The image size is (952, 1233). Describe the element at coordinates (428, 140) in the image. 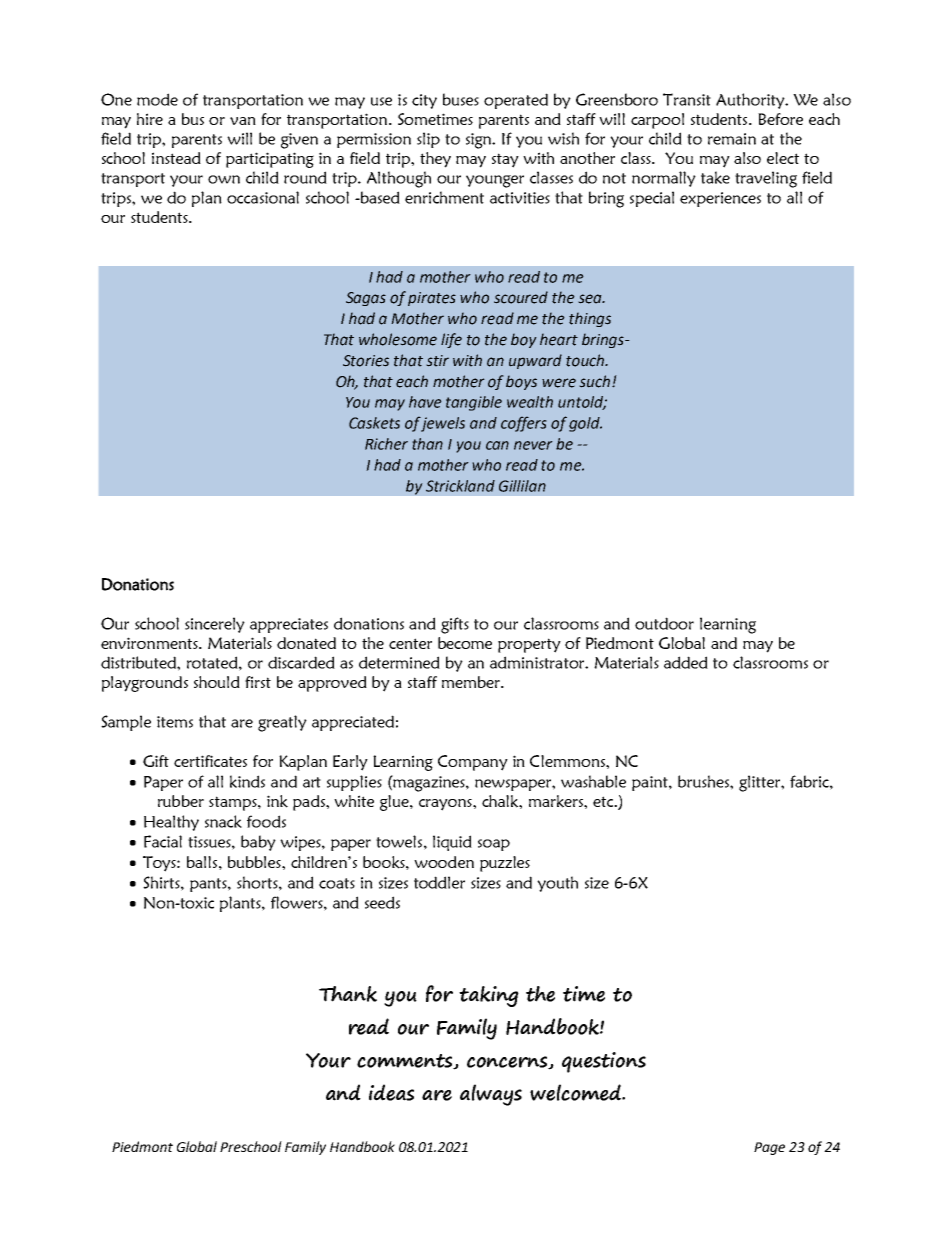

I see `slip` at that location.
